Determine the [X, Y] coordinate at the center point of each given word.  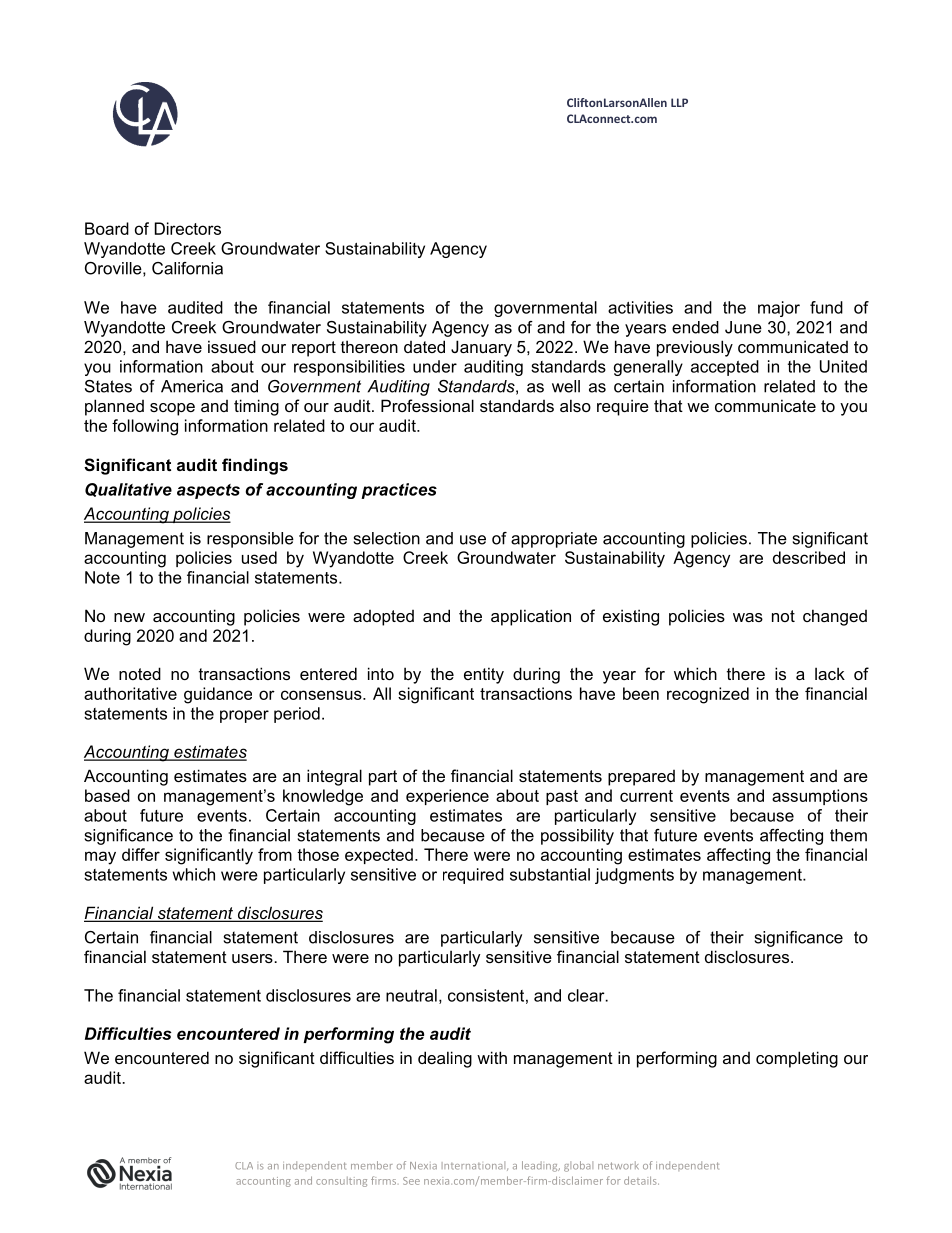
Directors [188, 228]
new [129, 617]
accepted [725, 368]
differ [141, 854]
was [748, 617]
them [848, 835]
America [192, 386]
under [435, 366]
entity [484, 675]
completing [797, 1059]
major [779, 309]
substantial [550, 874]
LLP [679, 102]
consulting [341, 1182]
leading [541, 1166]
